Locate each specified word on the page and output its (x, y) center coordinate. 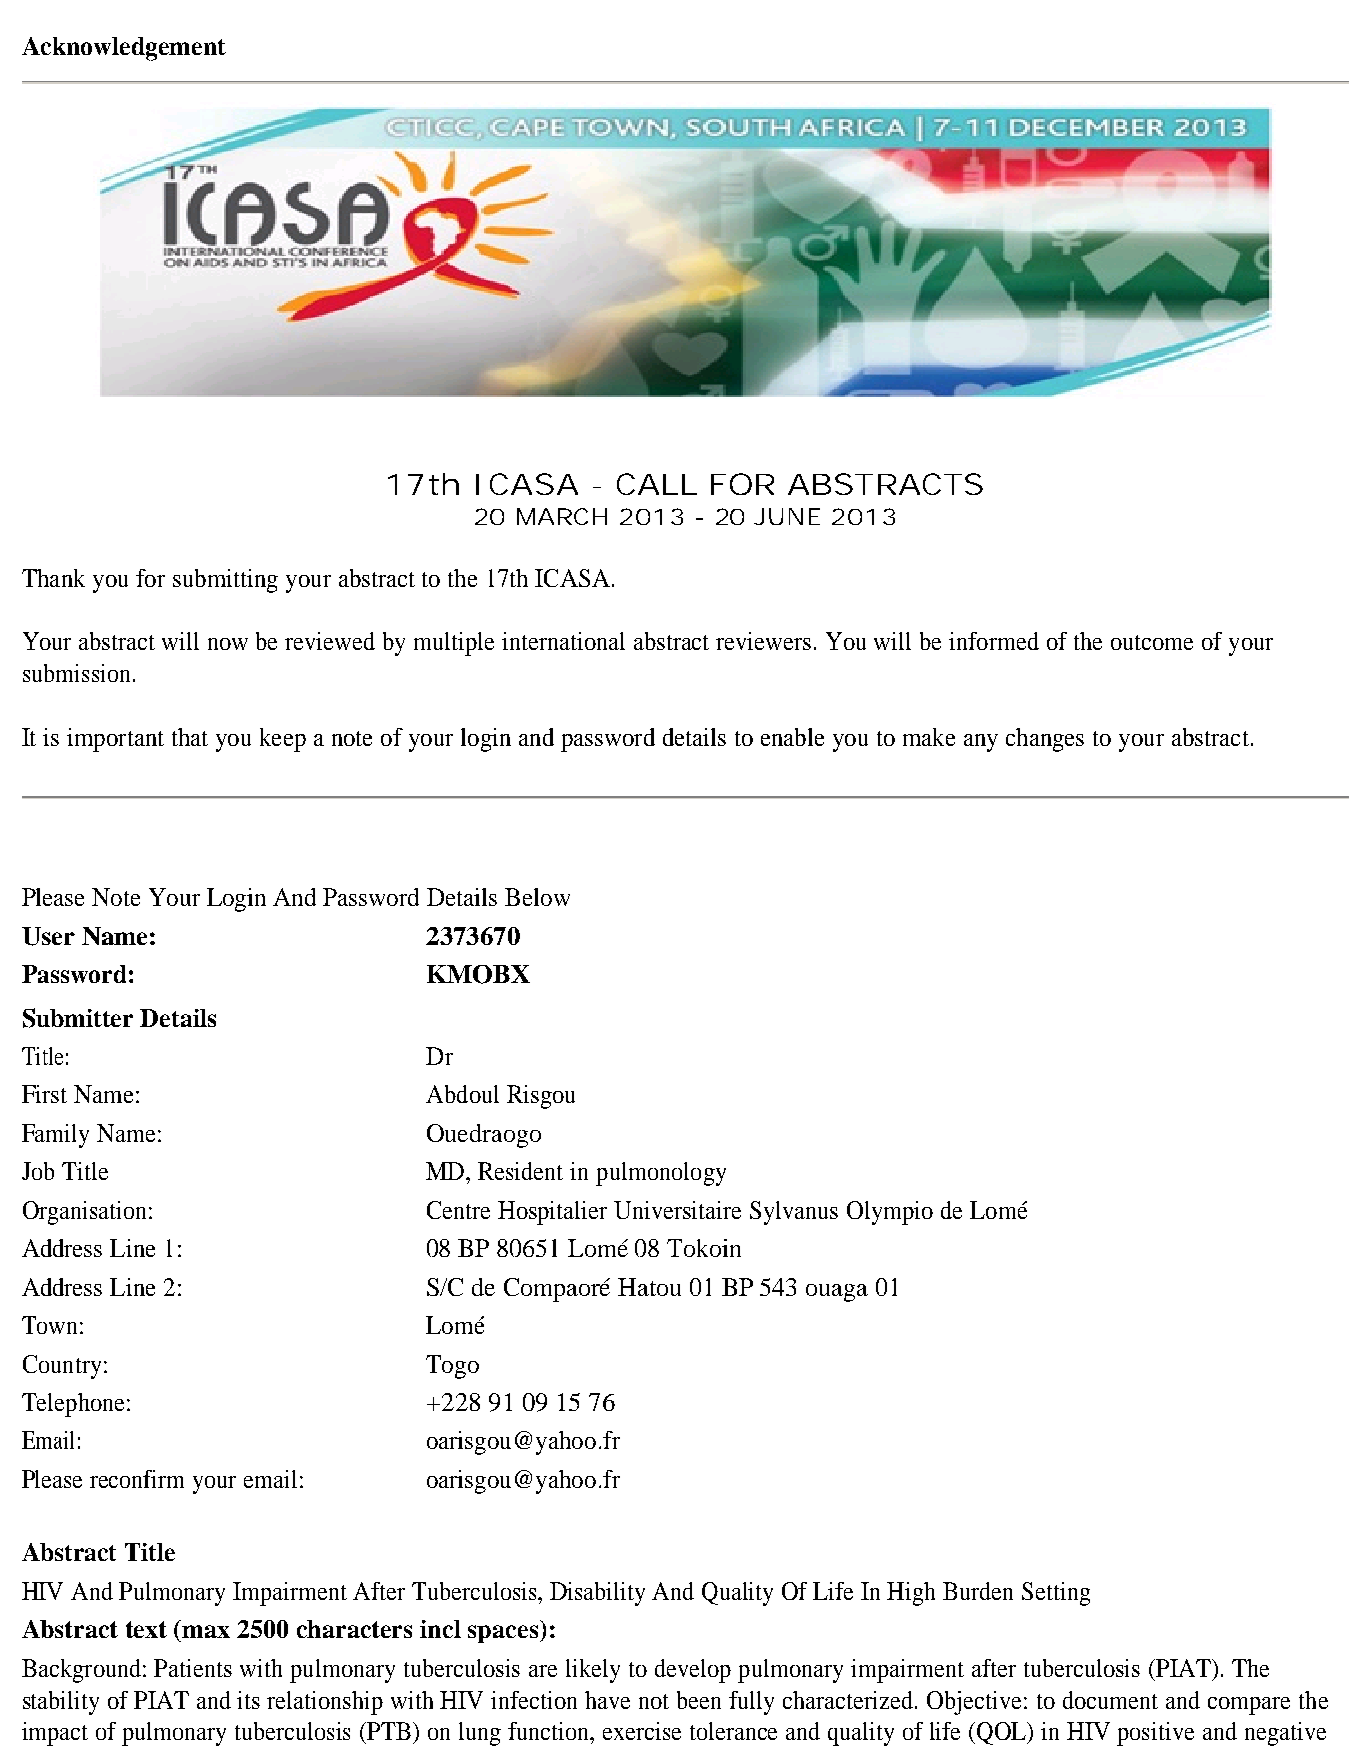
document (1110, 1700)
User (48, 936)
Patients (193, 1668)
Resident (520, 1171)
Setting (1056, 1594)
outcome (1152, 642)
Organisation (84, 1213)
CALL (657, 484)
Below (537, 897)
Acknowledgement (124, 49)
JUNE (787, 516)
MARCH (562, 516)
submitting (225, 581)
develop (693, 1671)
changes (1045, 740)
